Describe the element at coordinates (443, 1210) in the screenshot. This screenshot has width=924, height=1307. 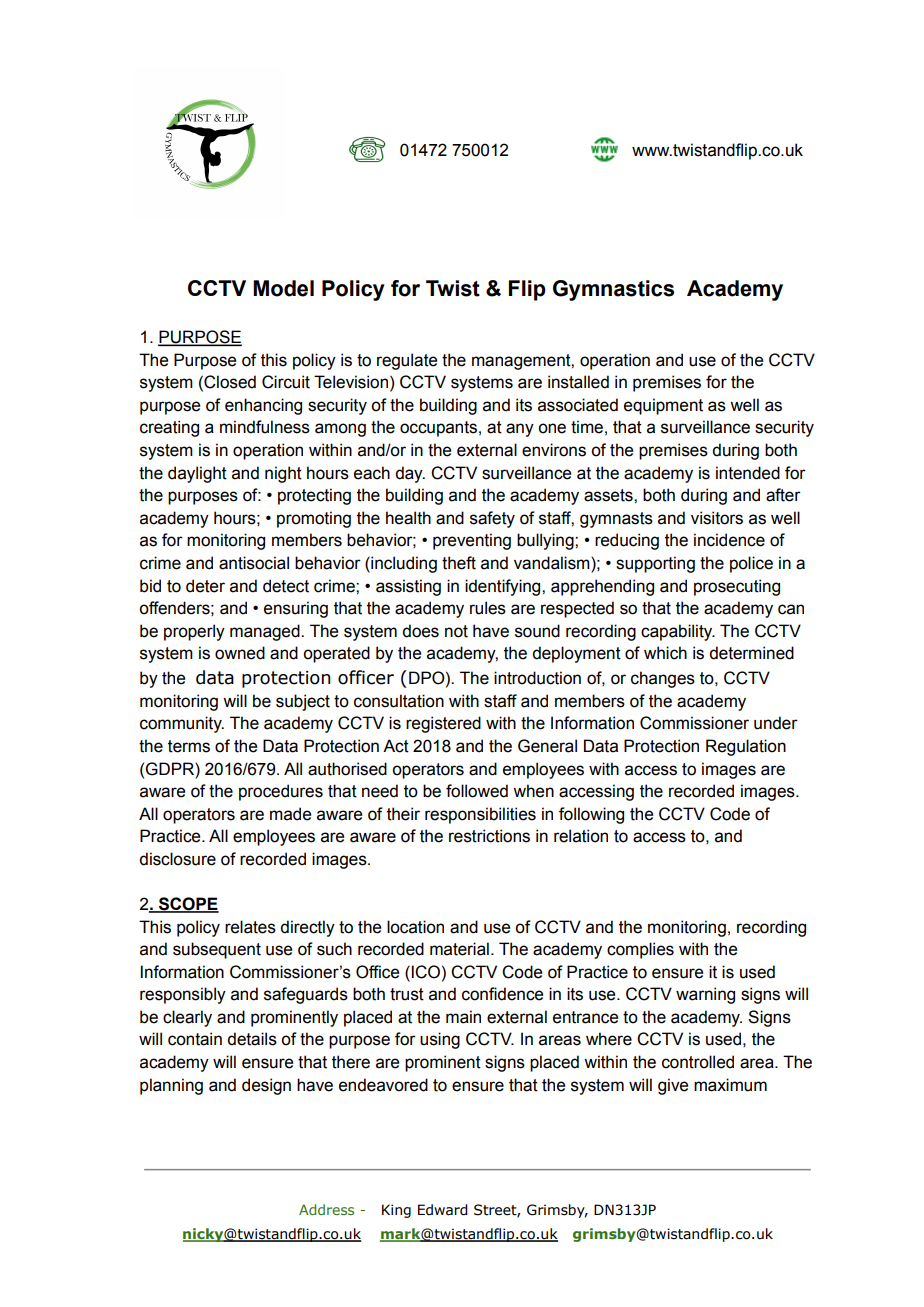
I see `Edward` at that location.
